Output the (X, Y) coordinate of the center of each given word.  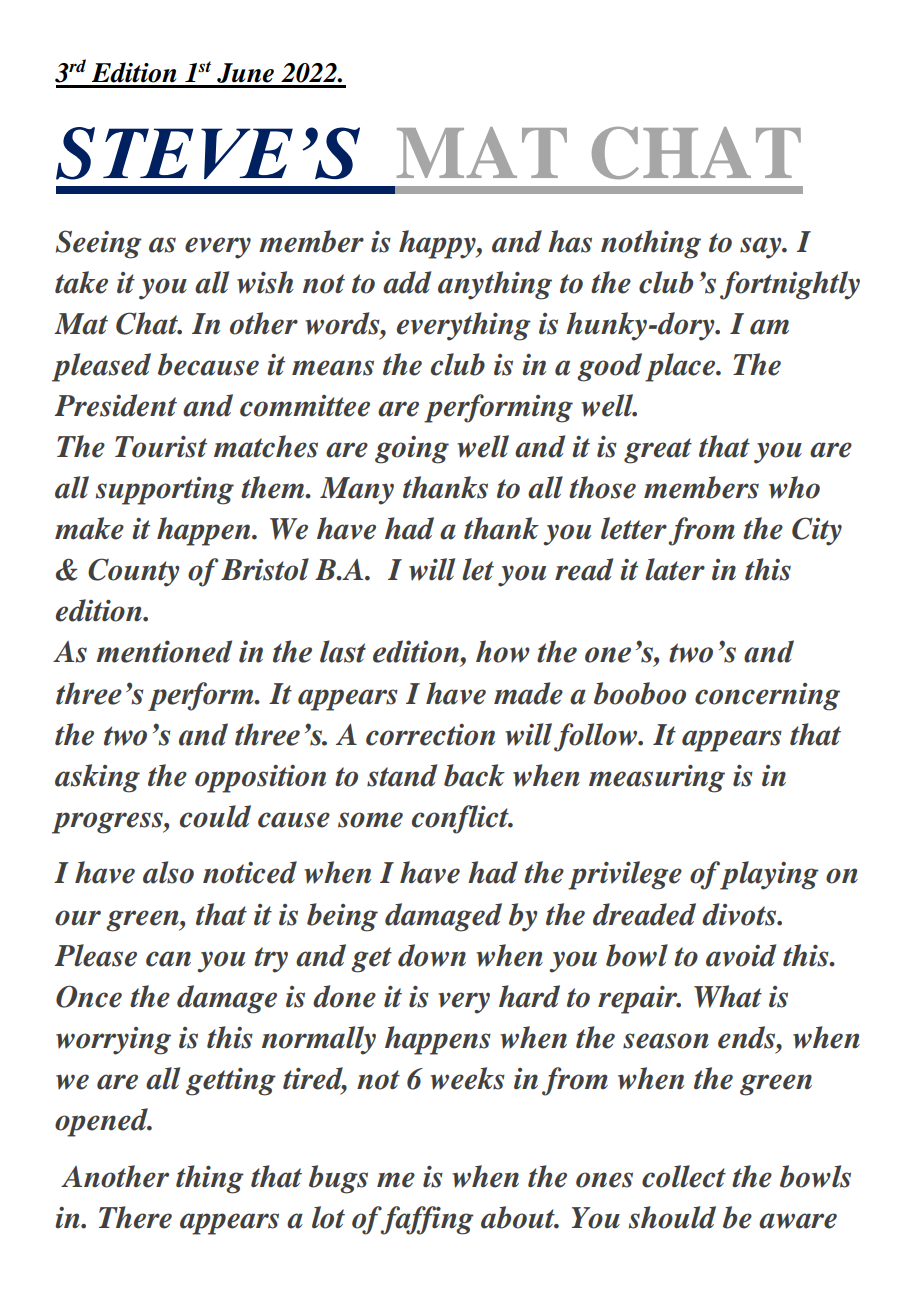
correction (430, 735)
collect (684, 1176)
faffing (426, 1220)
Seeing (99, 244)
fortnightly (790, 285)
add (407, 282)
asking (97, 778)
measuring (657, 779)
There (135, 1217)
